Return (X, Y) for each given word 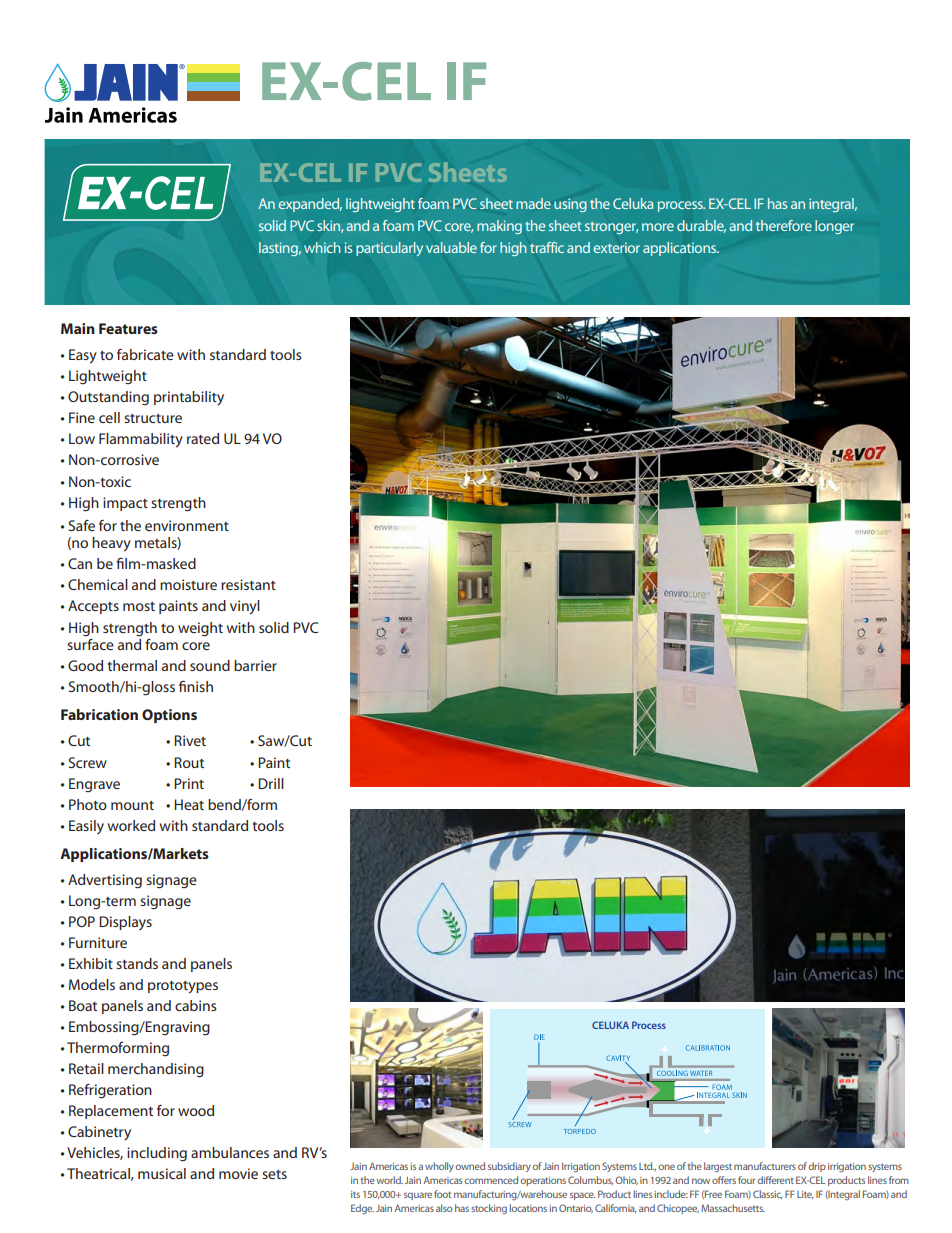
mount (132, 805)
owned (470, 1166)
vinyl (245, 607)
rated (203, 438)
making (499, 227)
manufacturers (765, 1166)
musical (162, 1173)
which (322, 247)
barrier (255, 665)
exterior (616, 248)
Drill (271, 783)
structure (153, 418)
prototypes (183, 987)
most (139, 606)
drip (817, 1167)
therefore (784, 225)
